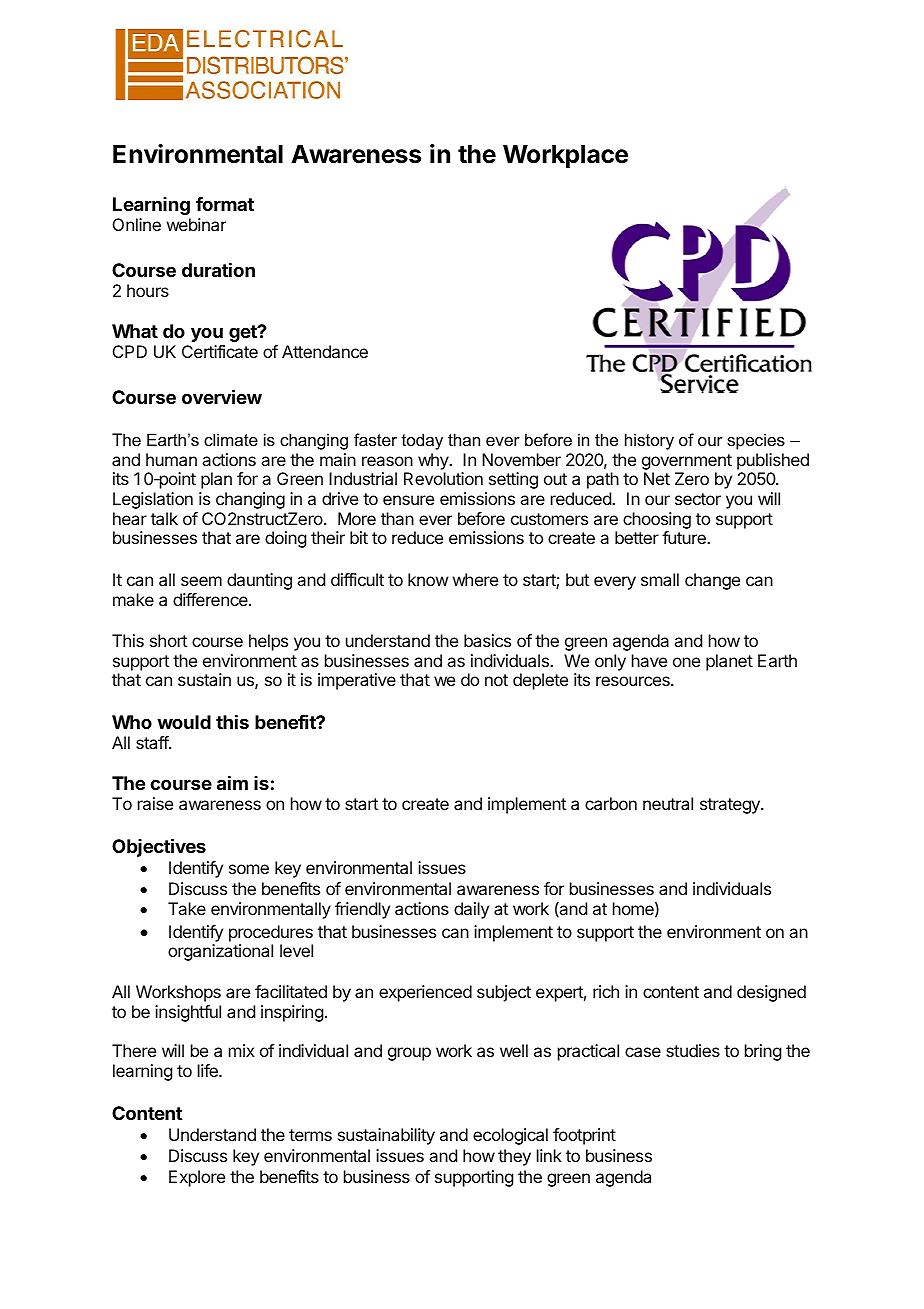  I want to click on ecological, so click(510, 1136).
